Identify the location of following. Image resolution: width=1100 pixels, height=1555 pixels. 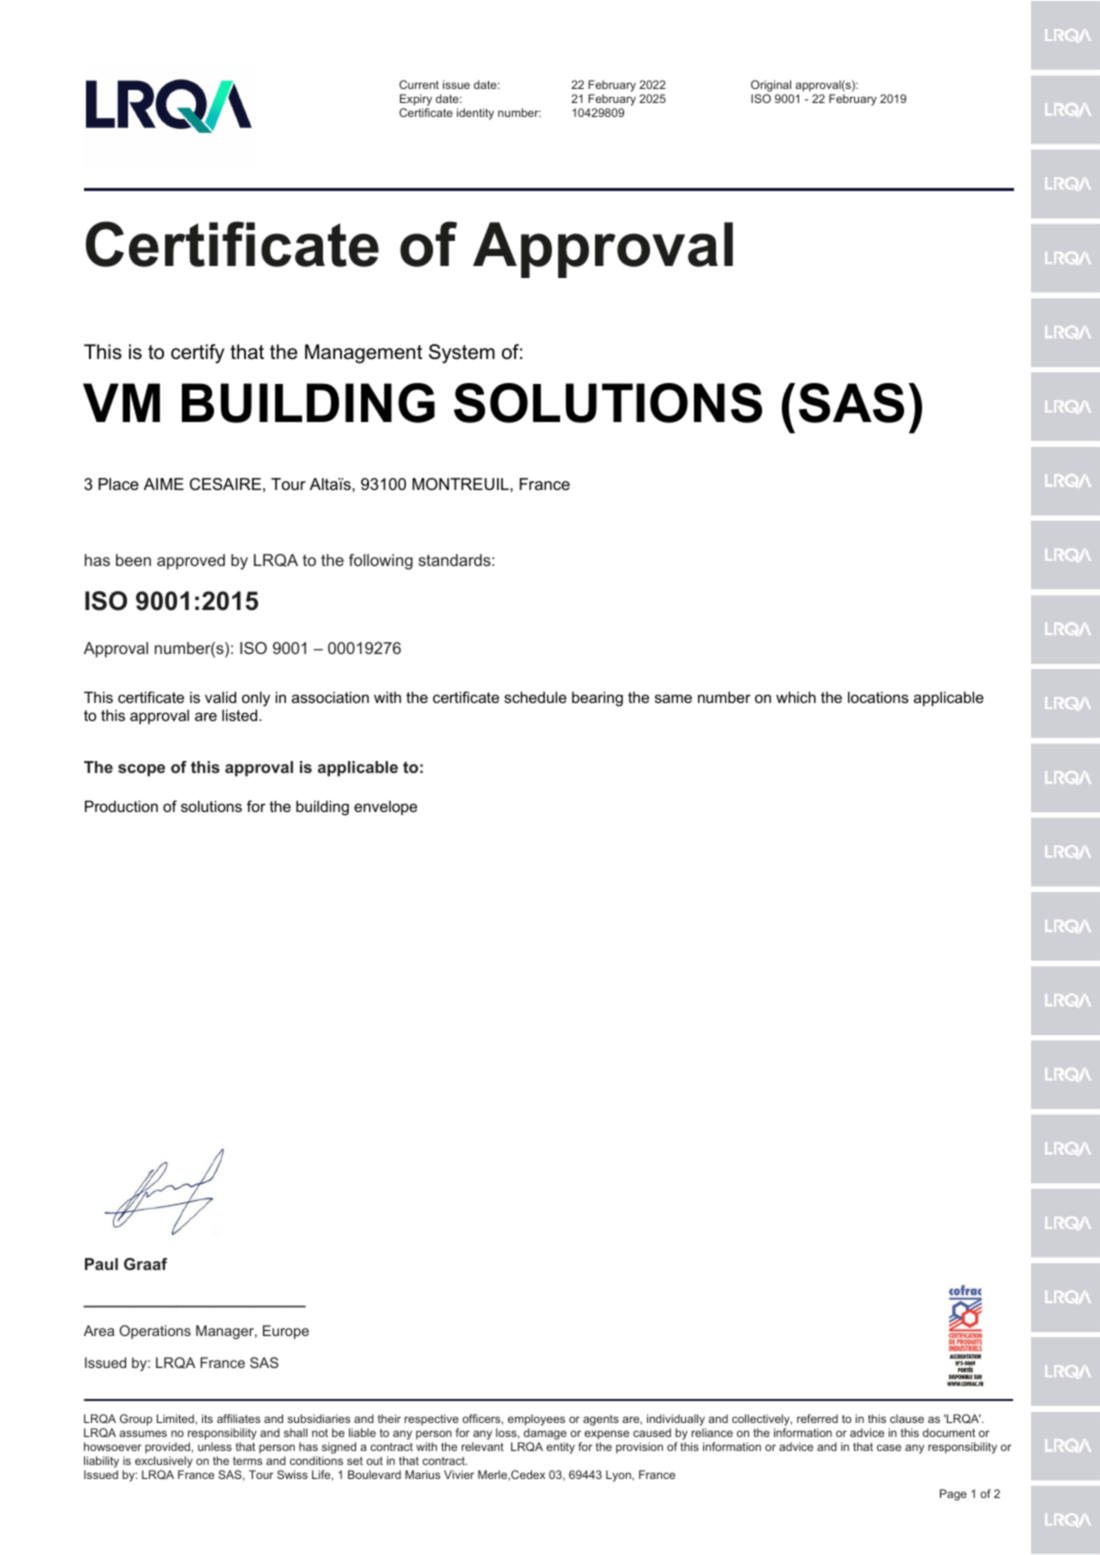
(381, 562).
